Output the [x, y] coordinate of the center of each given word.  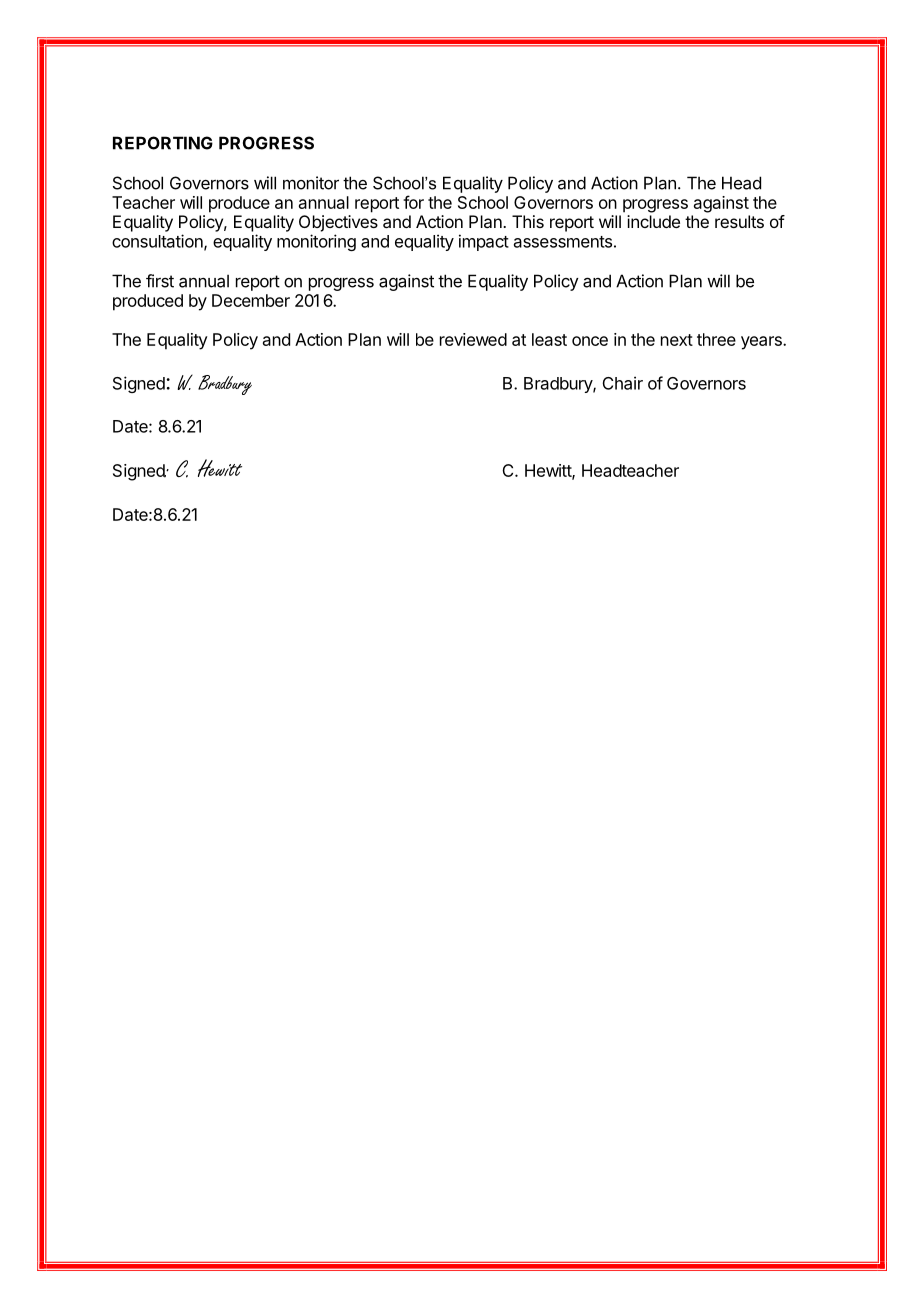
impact [484, 242]
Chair [623, 383]
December [251, 300]
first [160, 281]
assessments [563, 242]
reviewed [473, 339]
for [413, 202]
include [653, 221]
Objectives [338, 223]
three [716, 339]
